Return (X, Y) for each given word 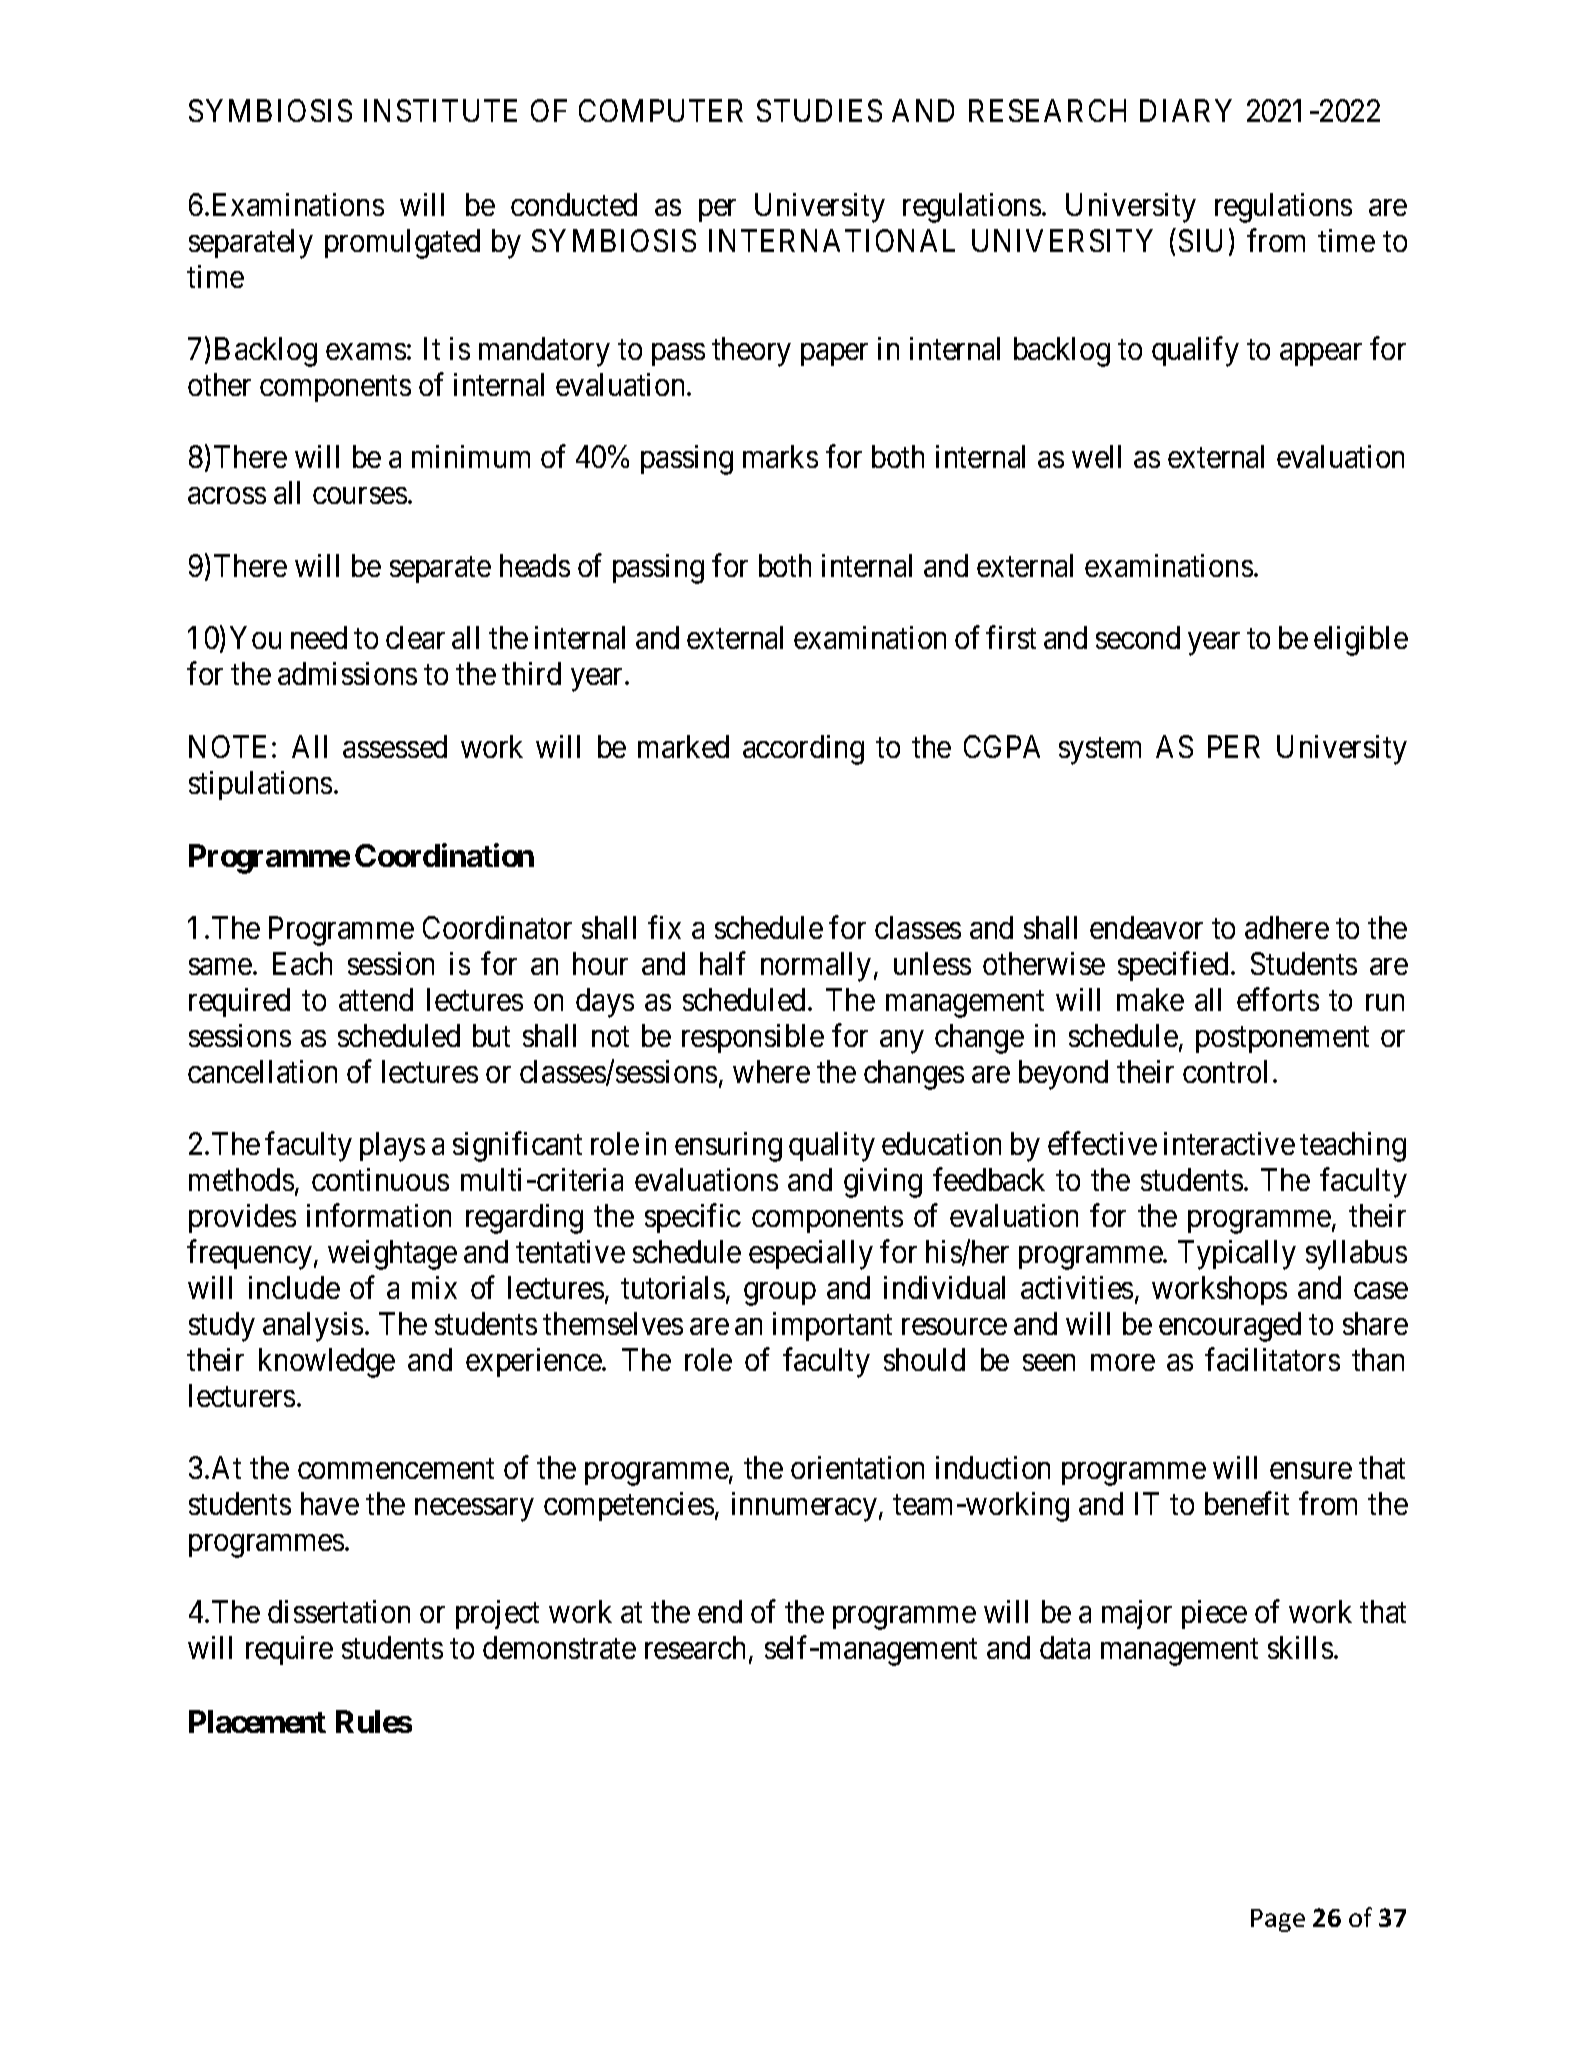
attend (376, 999)
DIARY (1186, 110)
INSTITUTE (440, 110)
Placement (257, 1721)
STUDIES (819, 110)
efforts (1278, 999)
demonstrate (559, 1647)
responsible (753, 1038)
